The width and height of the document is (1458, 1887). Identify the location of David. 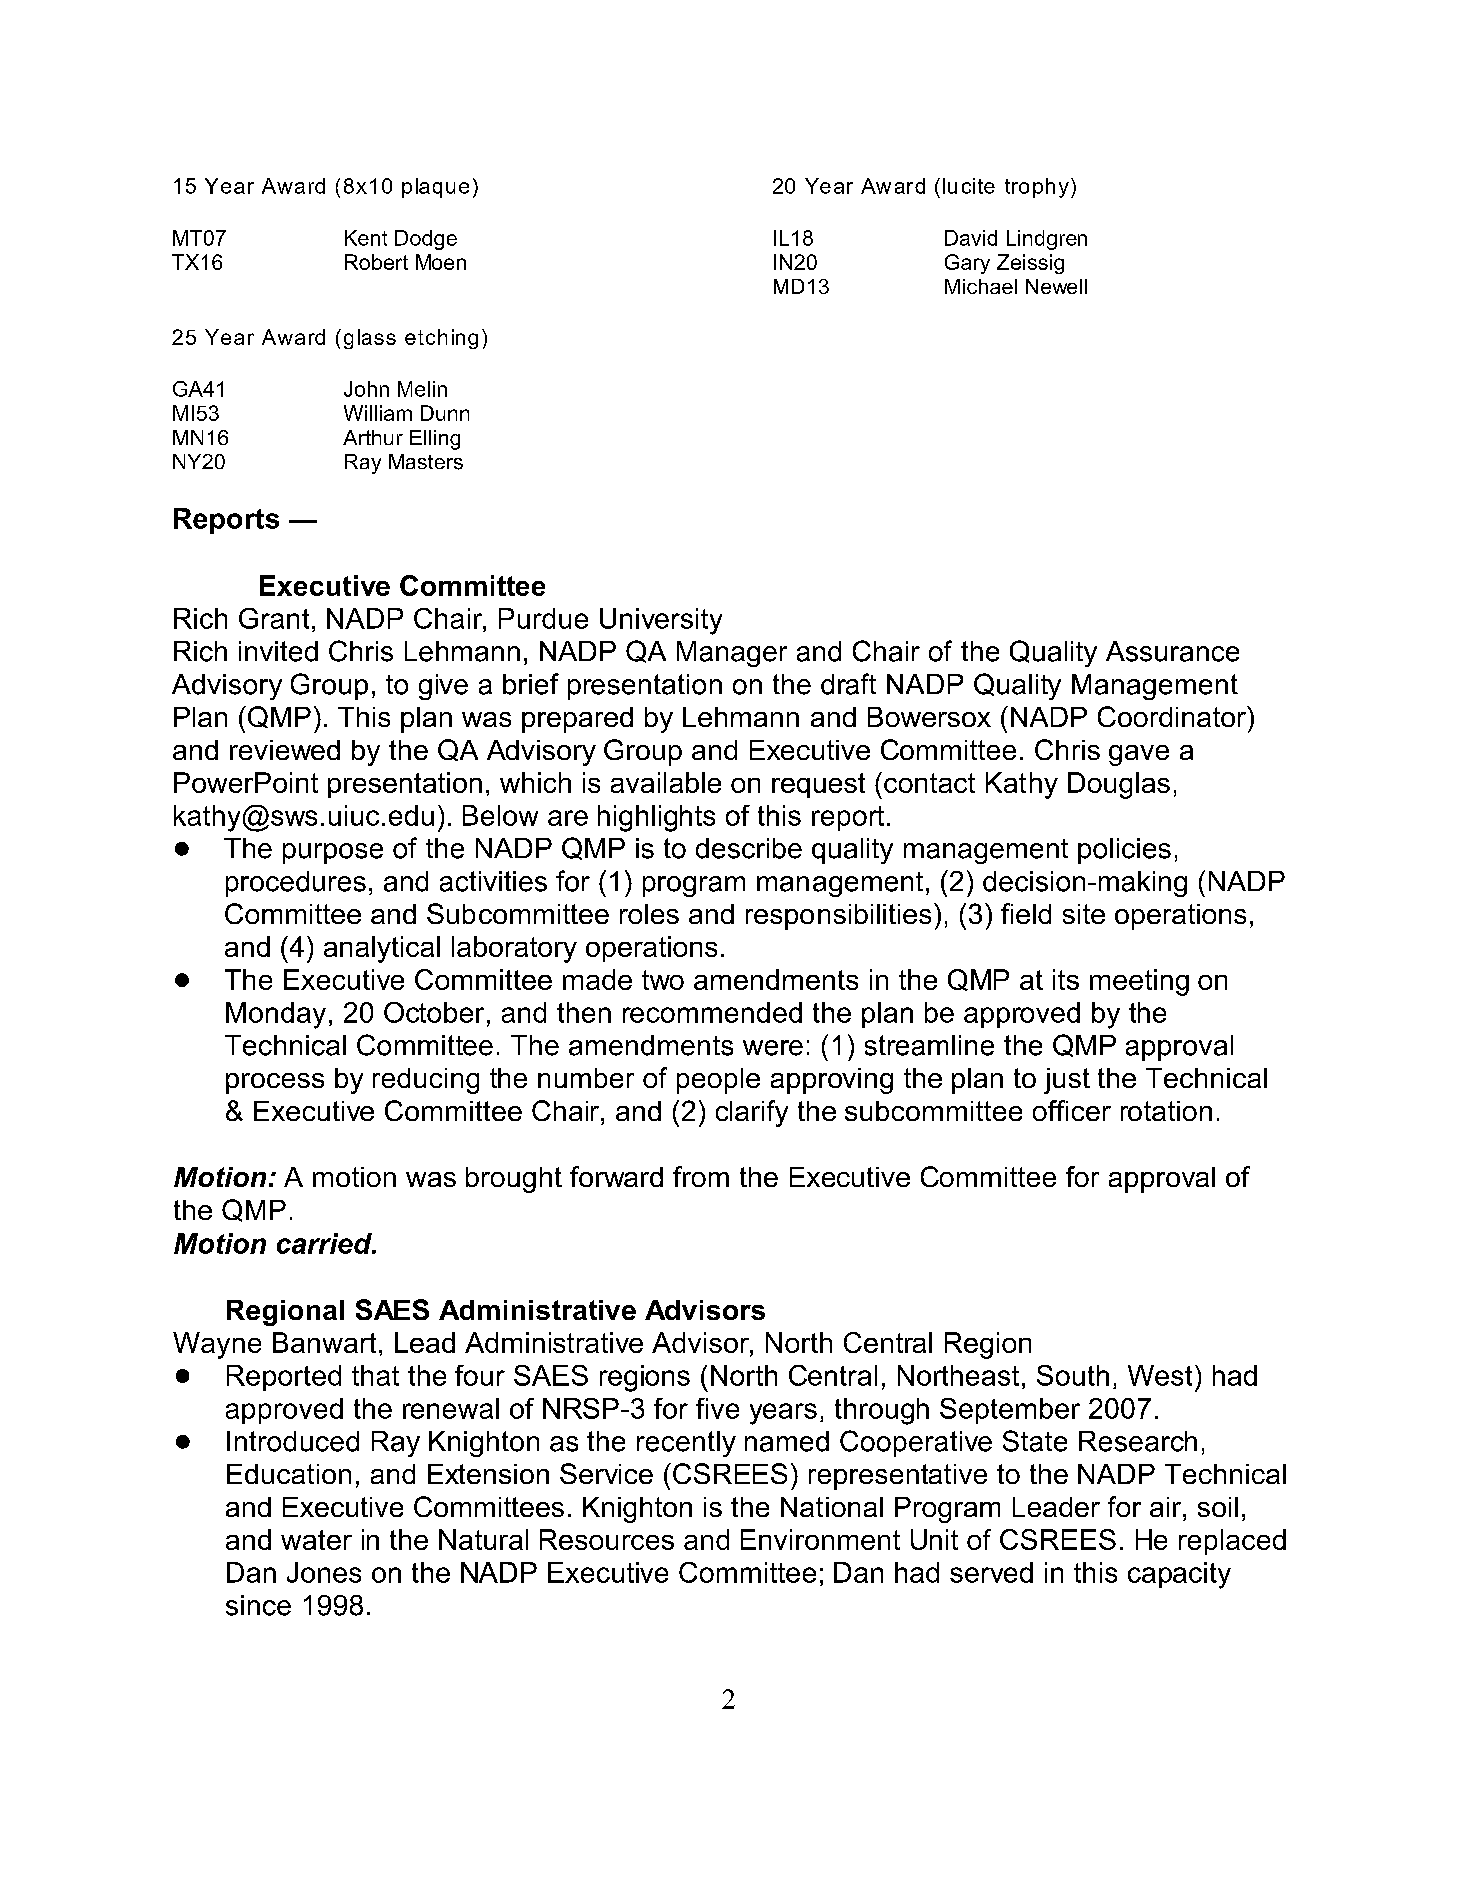
(971, 238).
